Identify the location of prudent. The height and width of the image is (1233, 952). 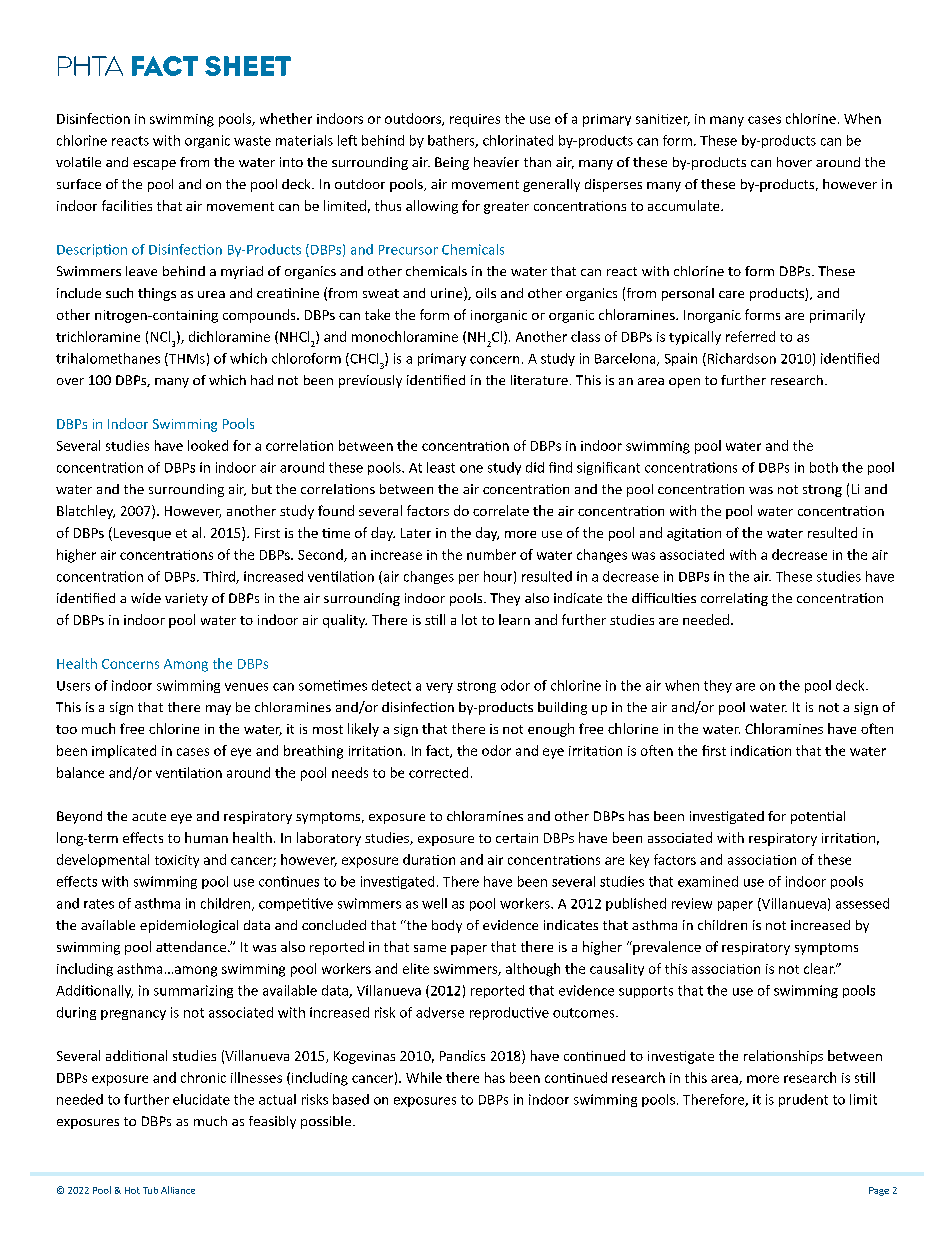
(803, 1100).
